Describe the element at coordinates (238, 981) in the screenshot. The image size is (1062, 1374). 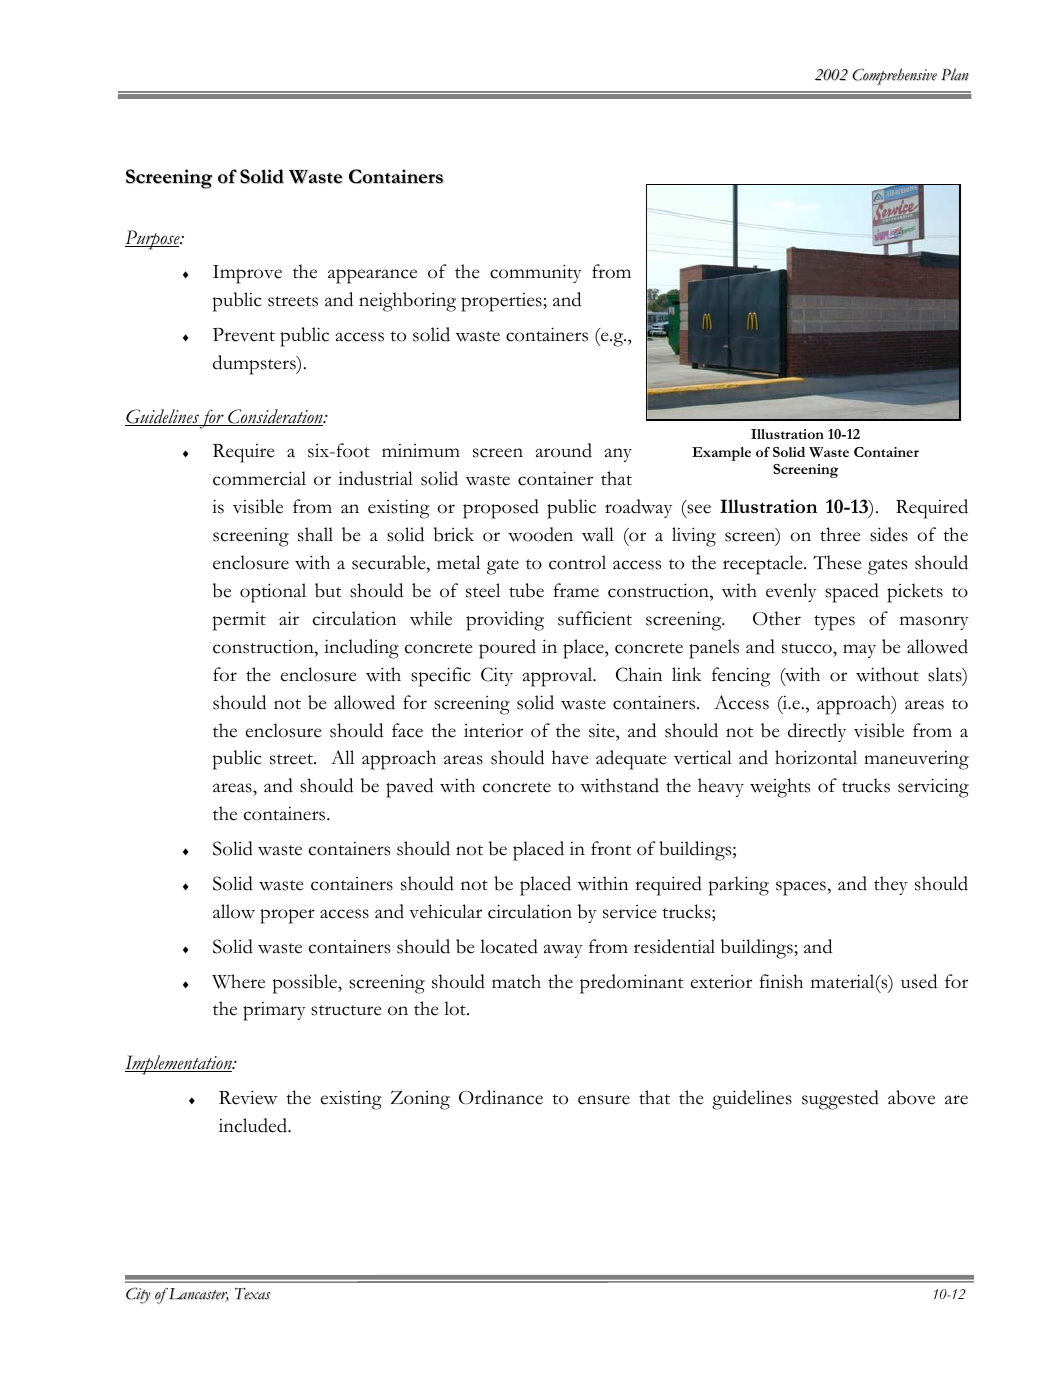
I see `Where` at that location.
